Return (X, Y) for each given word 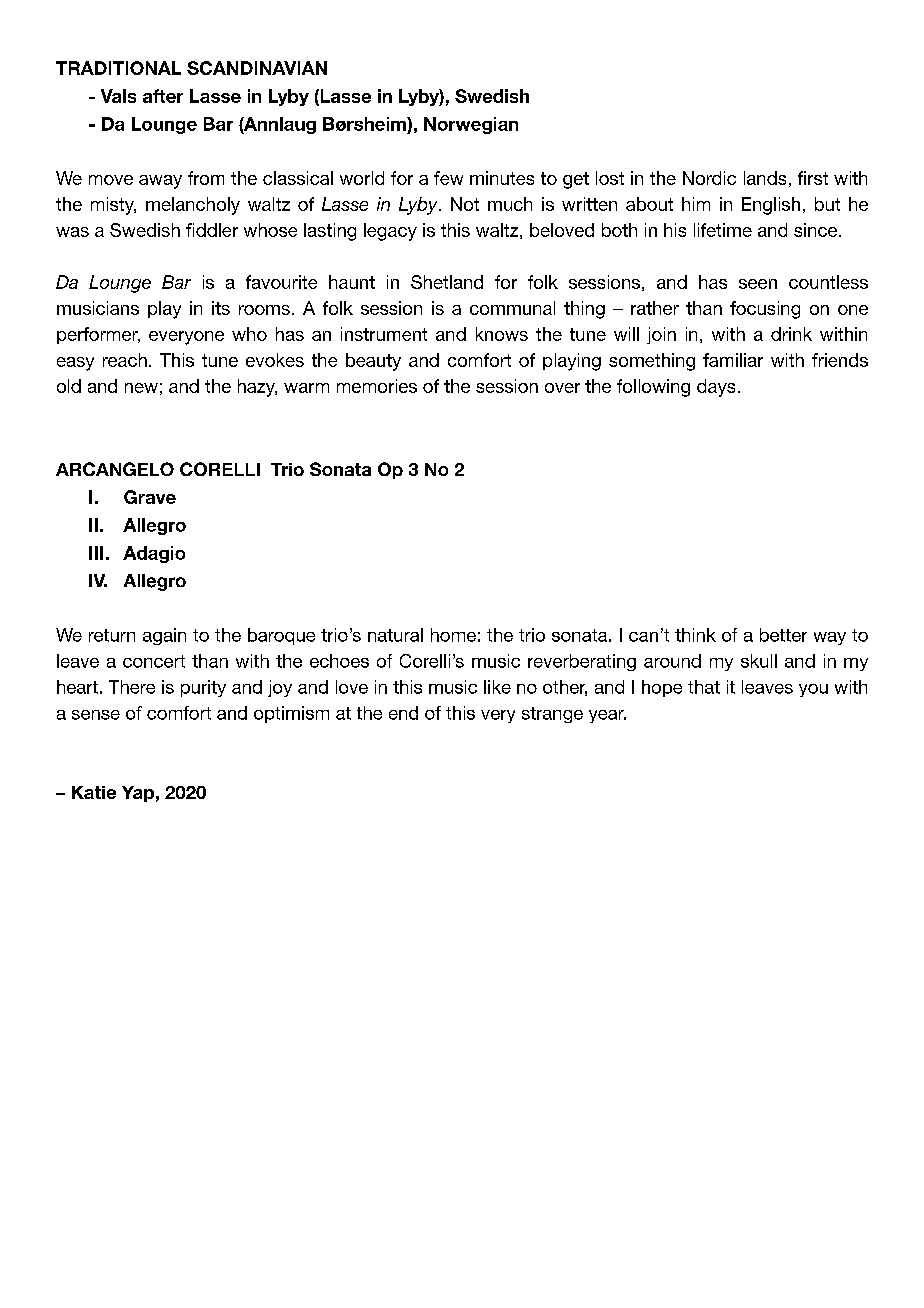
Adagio (154, 554)
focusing (765, 310)
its (221, 308)
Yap (138, 794)
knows (502, 334)
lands (765, 178)
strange (552, 715)
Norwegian (471, 125)
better (783, 635)
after (163, 96)
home (453, 635)
